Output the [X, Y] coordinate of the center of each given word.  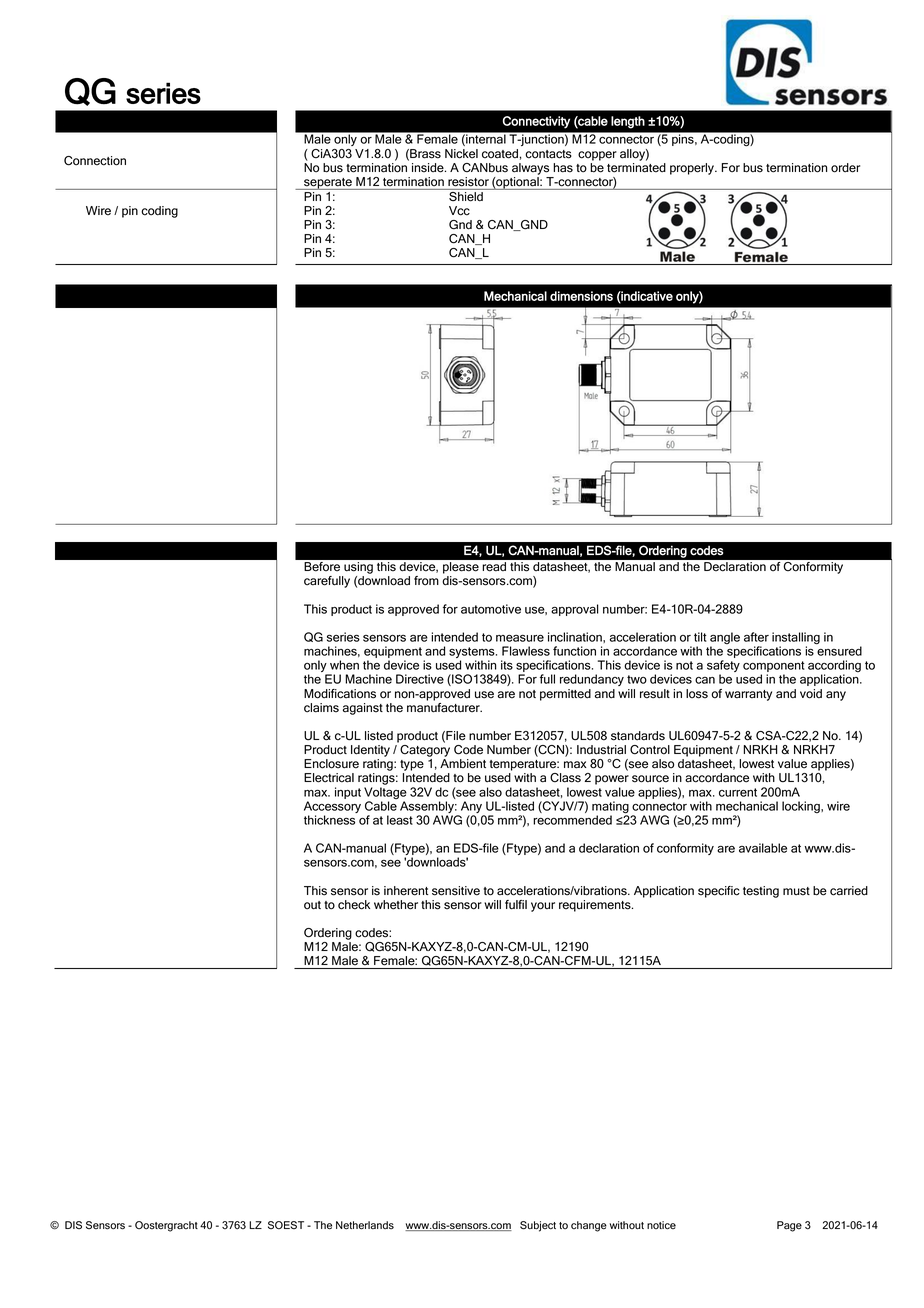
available [763, 848]
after [756, 637]
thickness [329, 820]
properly [693, 169]
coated [500, 154]
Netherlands [365, 1225]
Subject [538, 1226]
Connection [95, 161]
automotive [491, 609]
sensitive [456, 891]
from [426, 581]
